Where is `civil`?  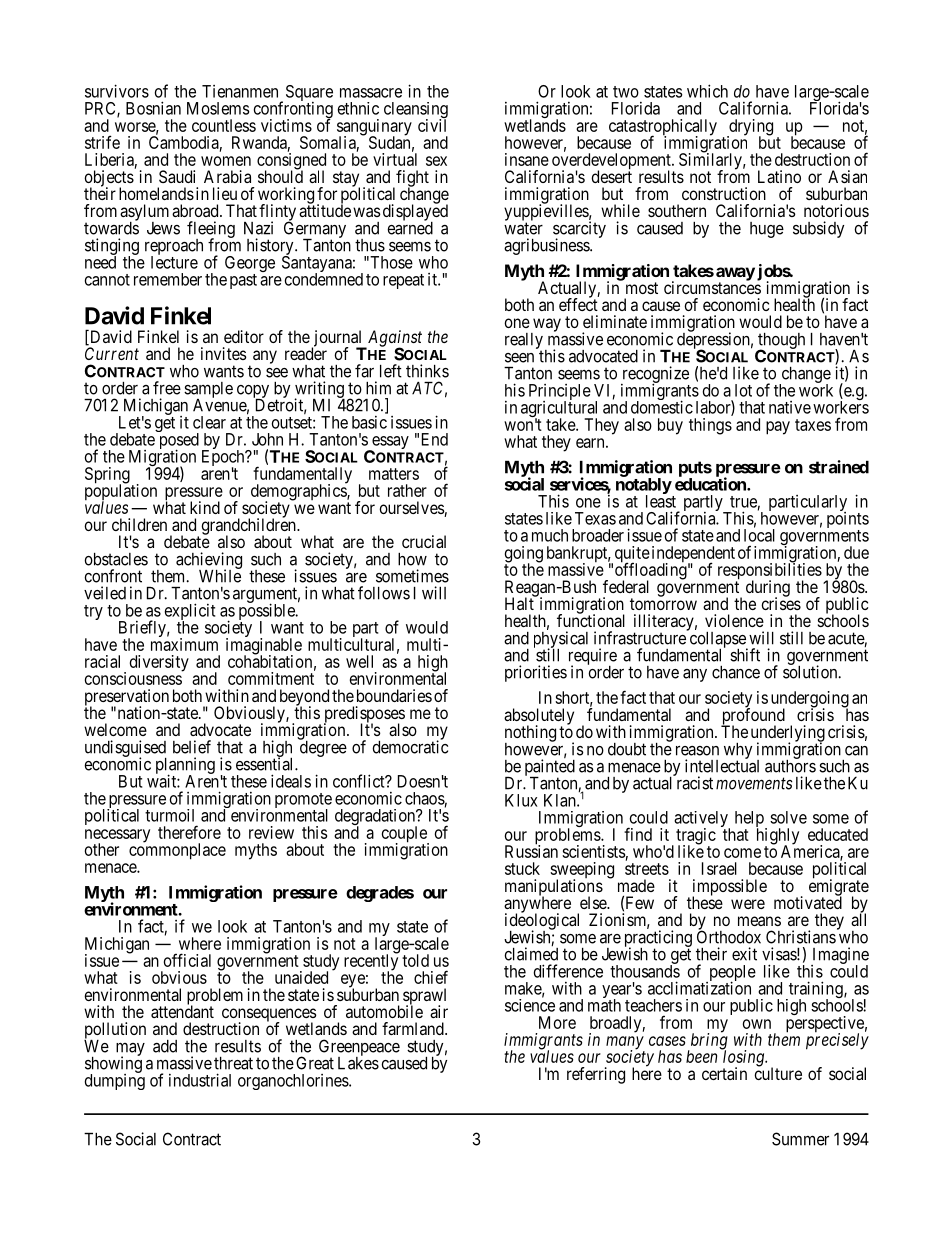
civil is located at coordinates (432, 125).
